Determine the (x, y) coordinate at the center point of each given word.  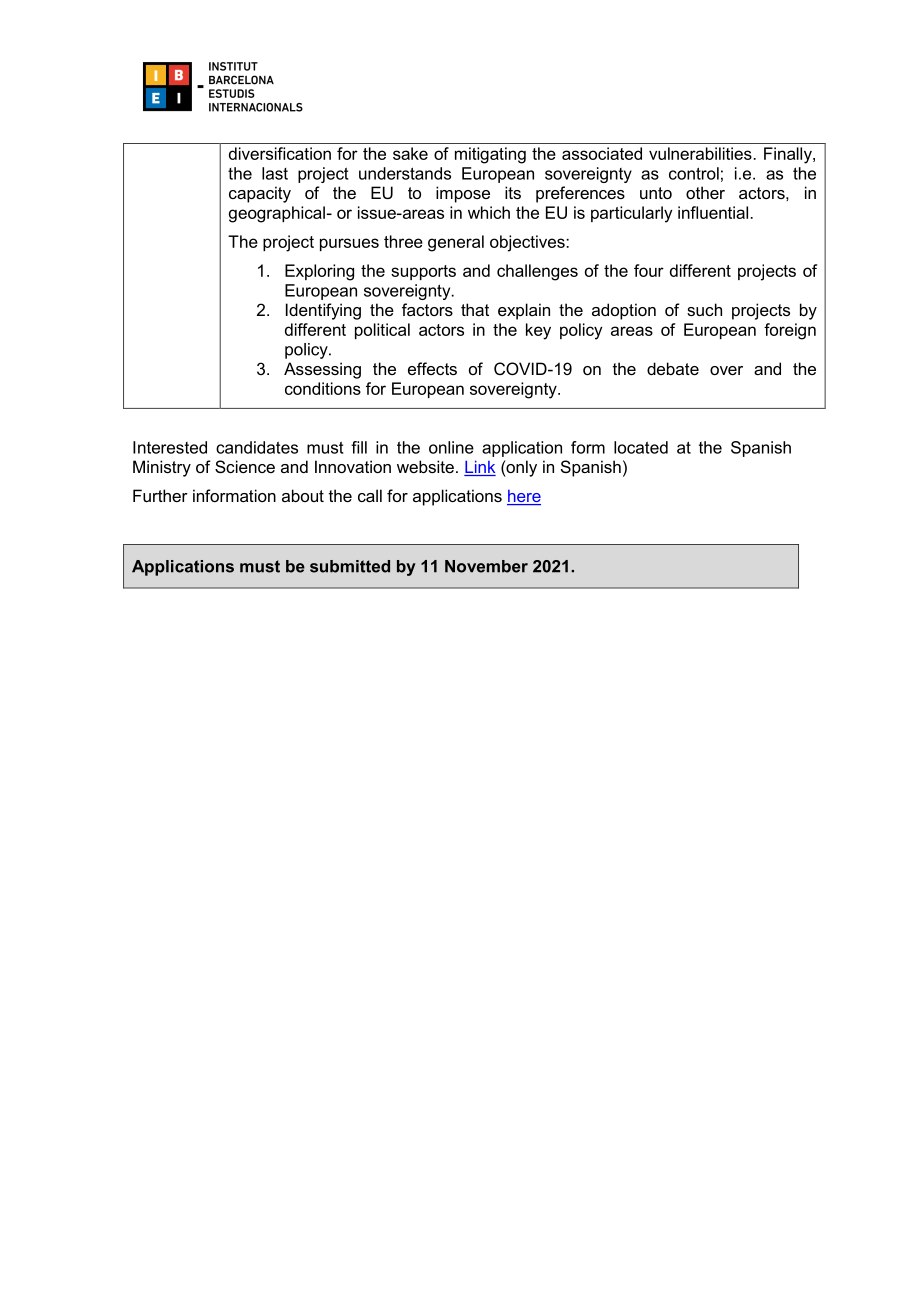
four (649, 270)
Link (480, 467)
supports (423, 272)
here (524, 497)
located (641, 447)
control (694, 173)
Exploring (319, 272)
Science (245, 466)
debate (673, 368)
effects (432, 368)
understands (405, 173)
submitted (350, 566)
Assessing (322, 370)
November (486, 566)
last (275, 173)
